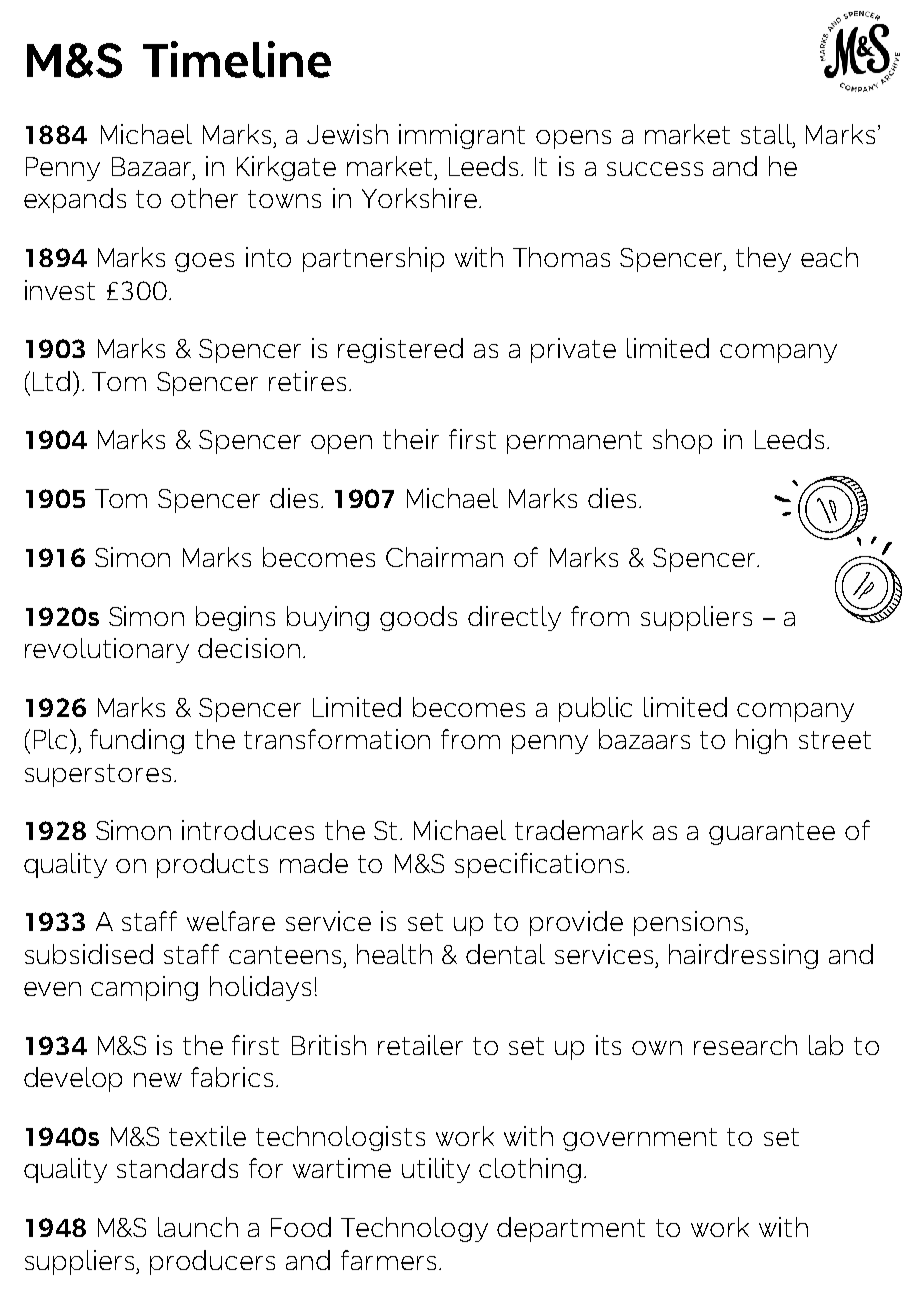  Describe the element at coordinates (212, 865) in the screenshot. I see `products` at that location.
